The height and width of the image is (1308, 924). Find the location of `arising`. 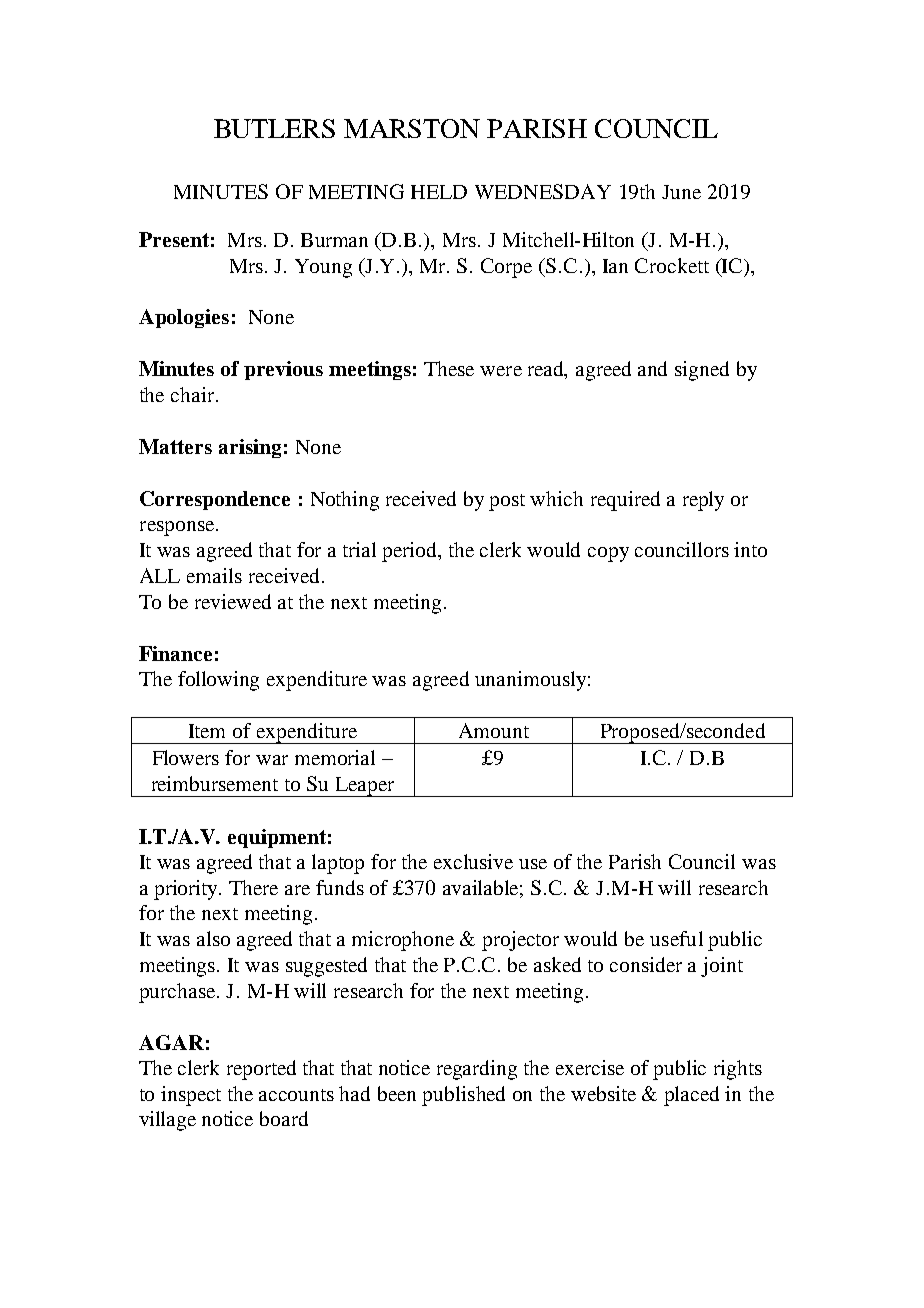

arising is located at coordinates (250, 448).
